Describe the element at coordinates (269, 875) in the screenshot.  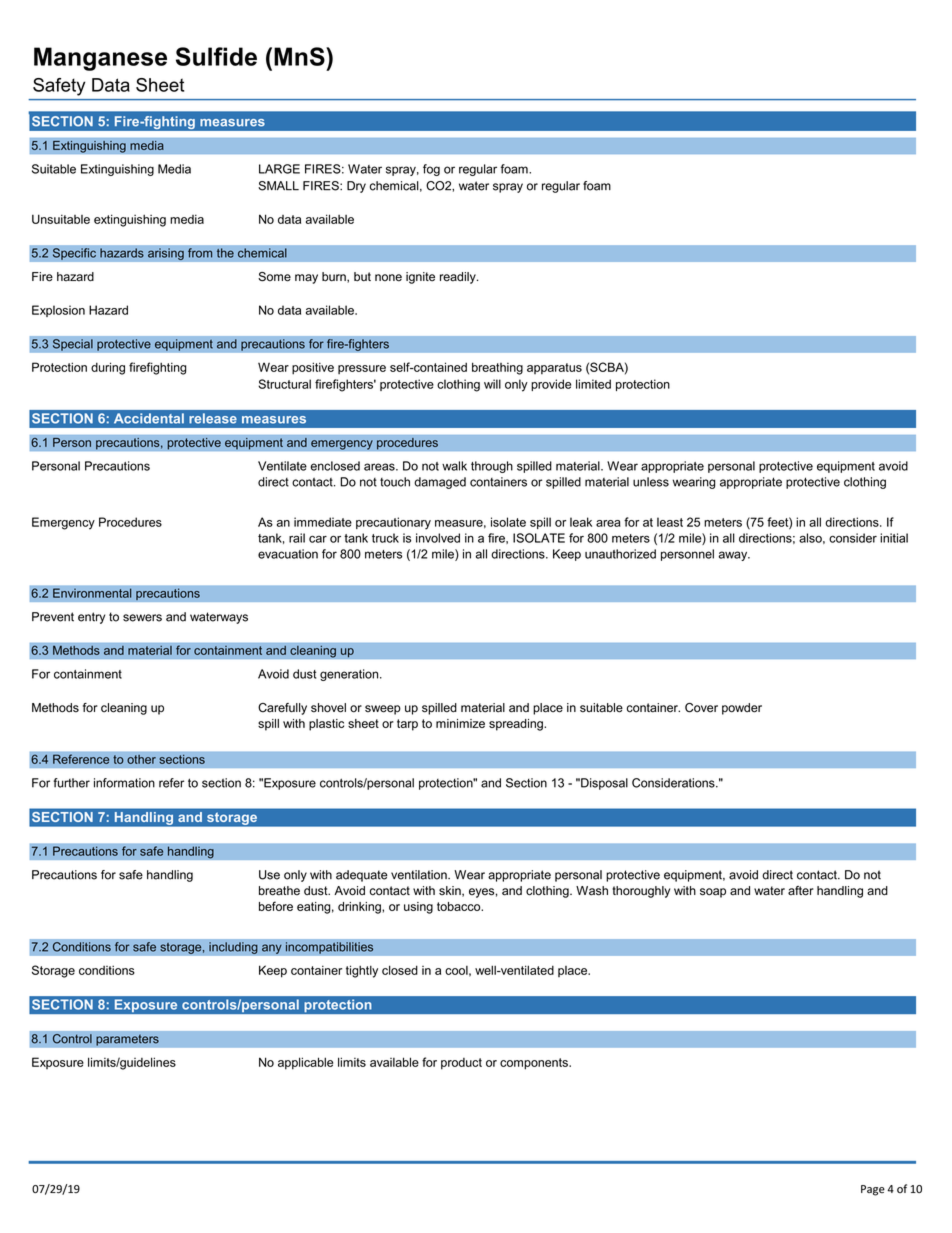
I see `Use` at that location.
